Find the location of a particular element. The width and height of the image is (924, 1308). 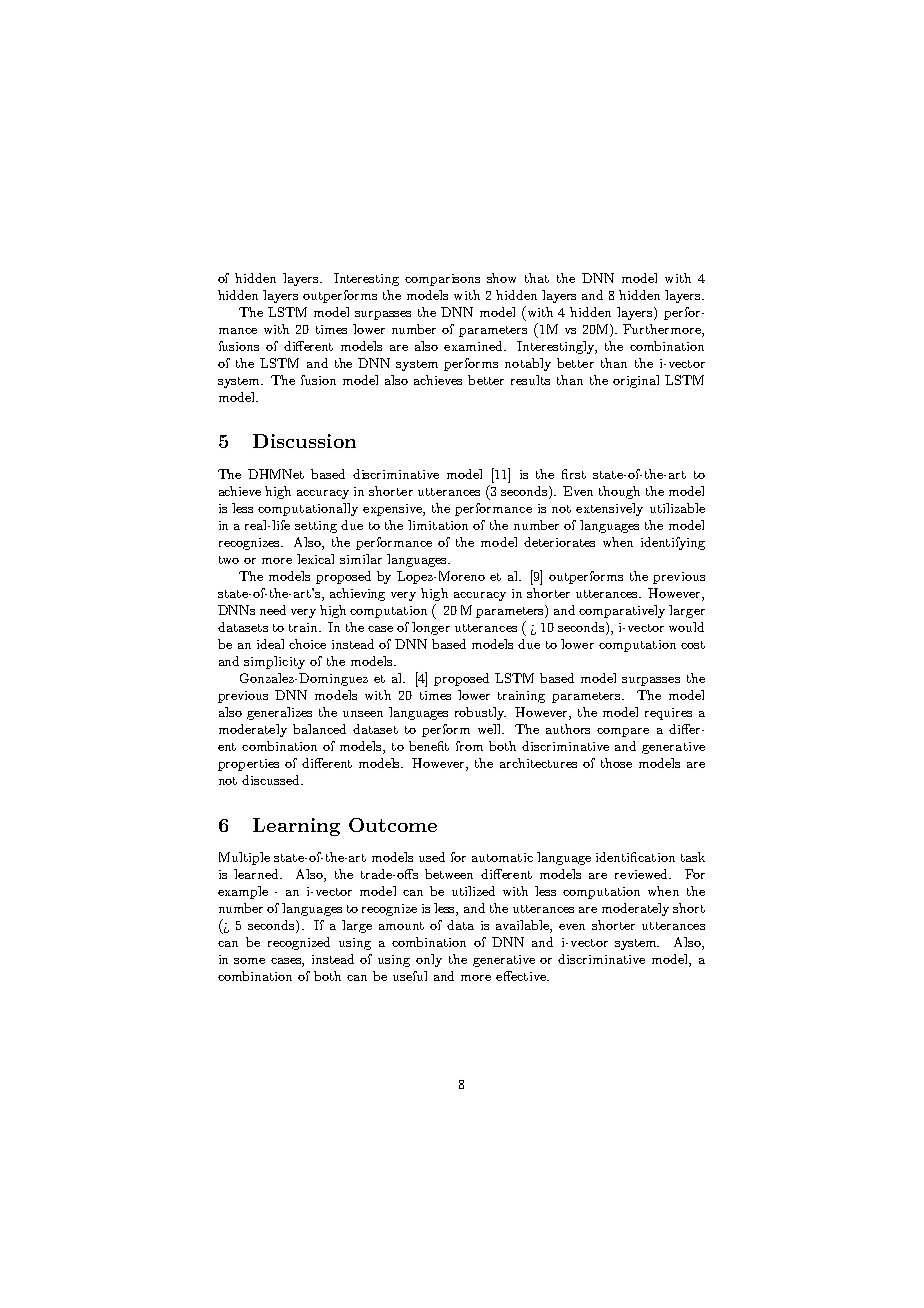

identifying is located at coordinates (673, 543).
